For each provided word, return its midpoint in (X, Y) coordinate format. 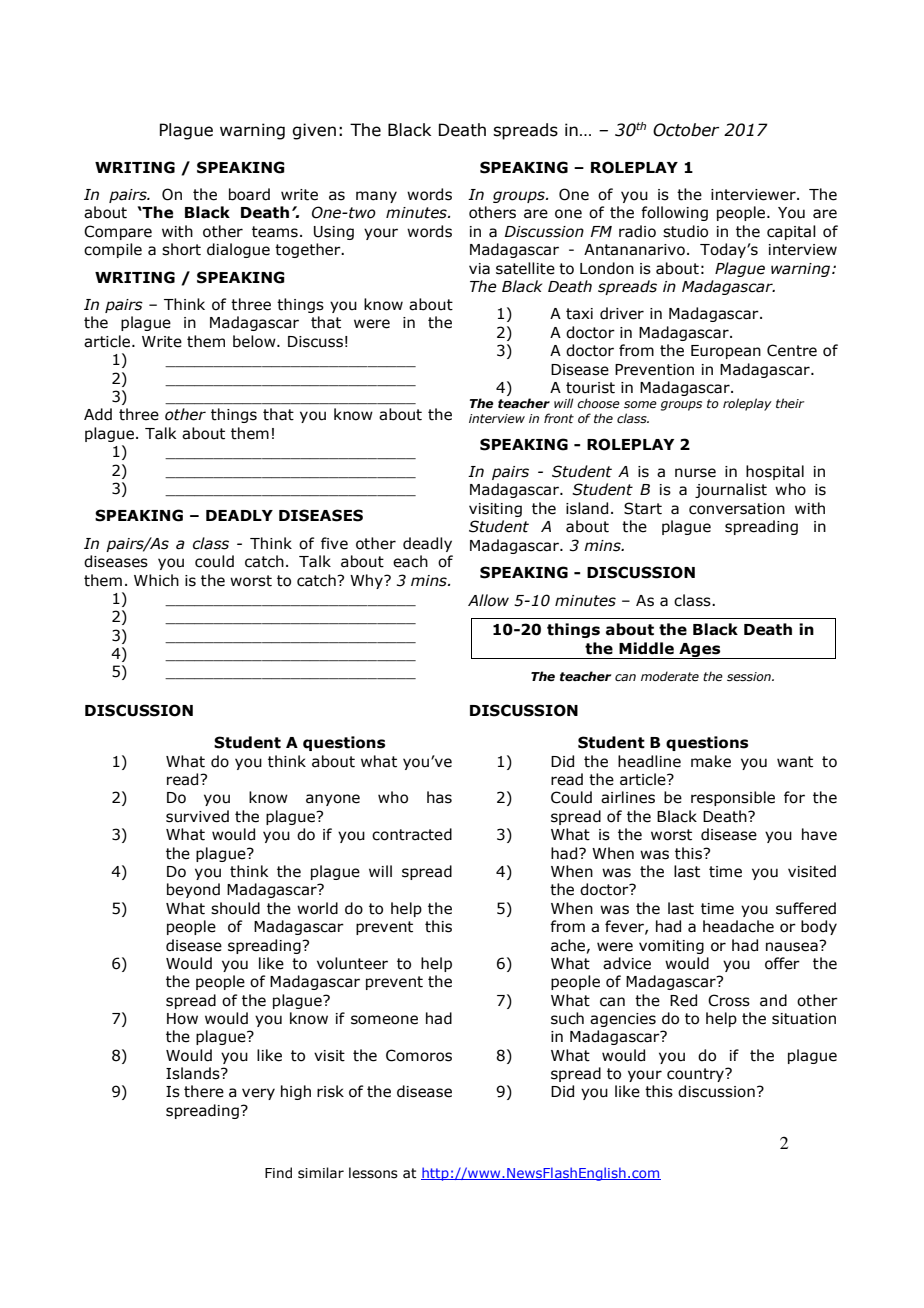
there (204, 1091)
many (376, 197)
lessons (373, 1173)
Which (156, 580)
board (249, 194)
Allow (488, 600)
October (686, 130)
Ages (700, 651)
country (697, 1075)
